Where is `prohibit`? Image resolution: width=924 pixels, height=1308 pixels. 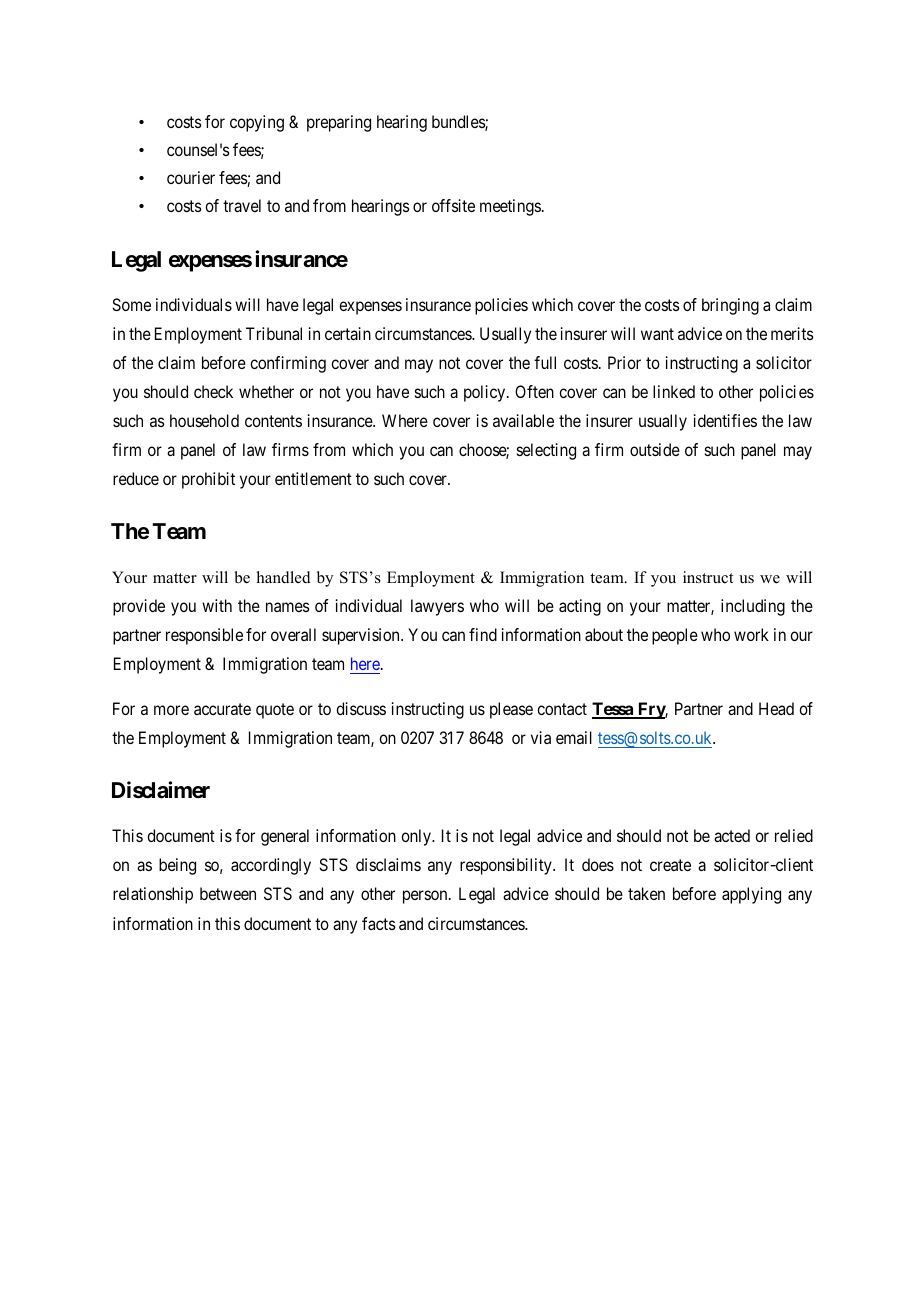 prohibit is located at coordinates (208, 480).
